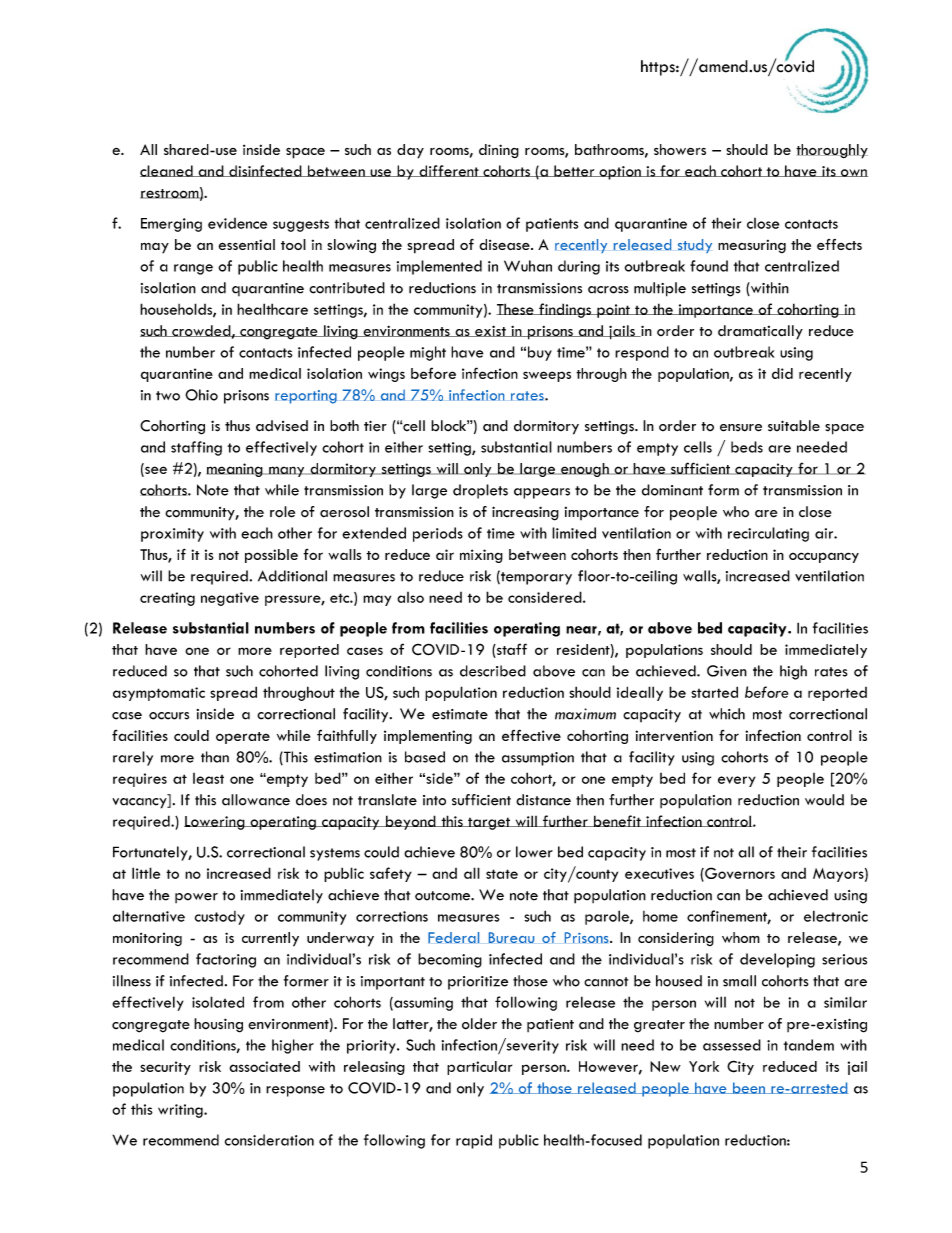  I want to click on thoroughly, so click(832, 151).
